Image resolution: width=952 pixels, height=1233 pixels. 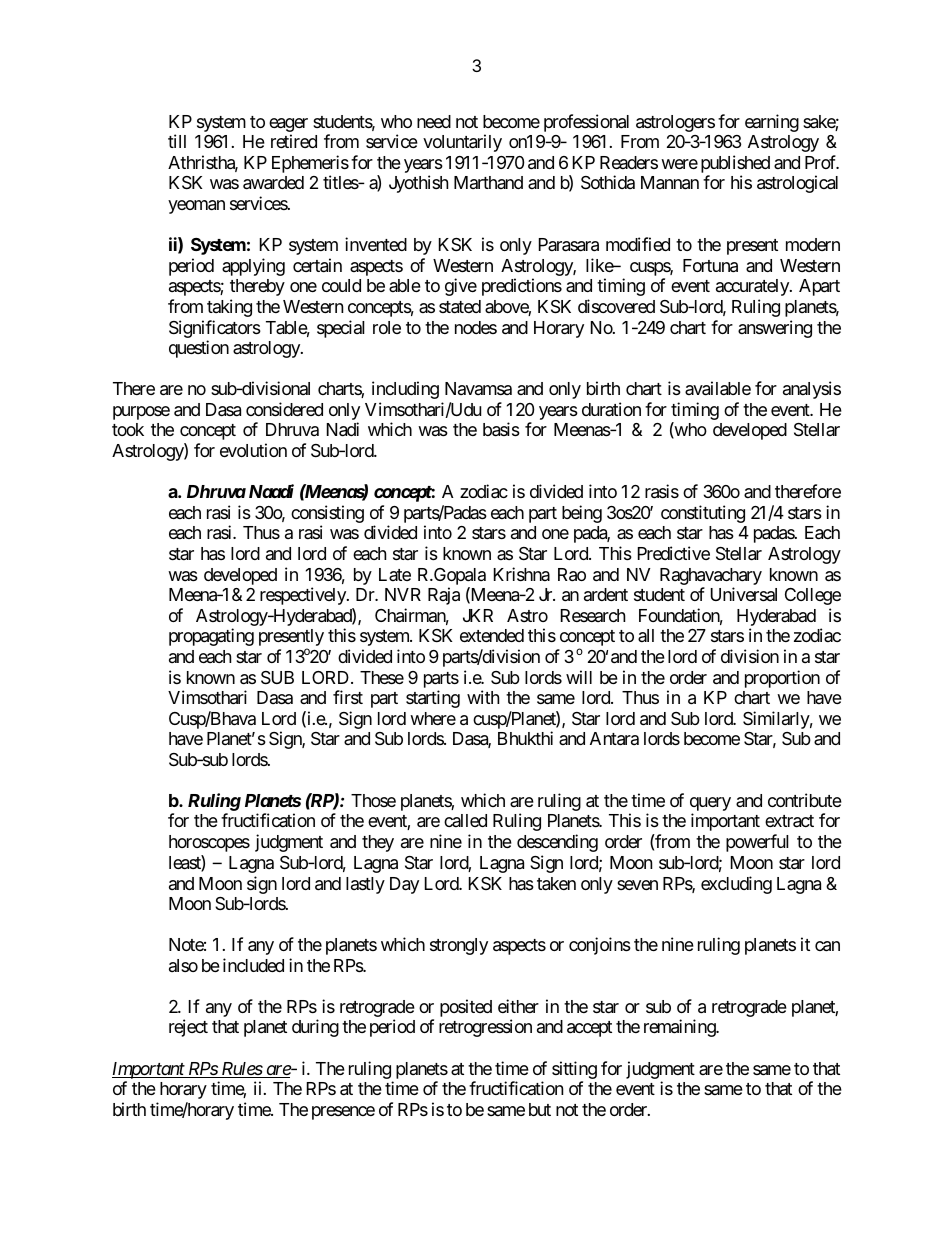 What do you see at coordinates (199, 349) in the document?
I see `question` at bounding box center [199, 349].
